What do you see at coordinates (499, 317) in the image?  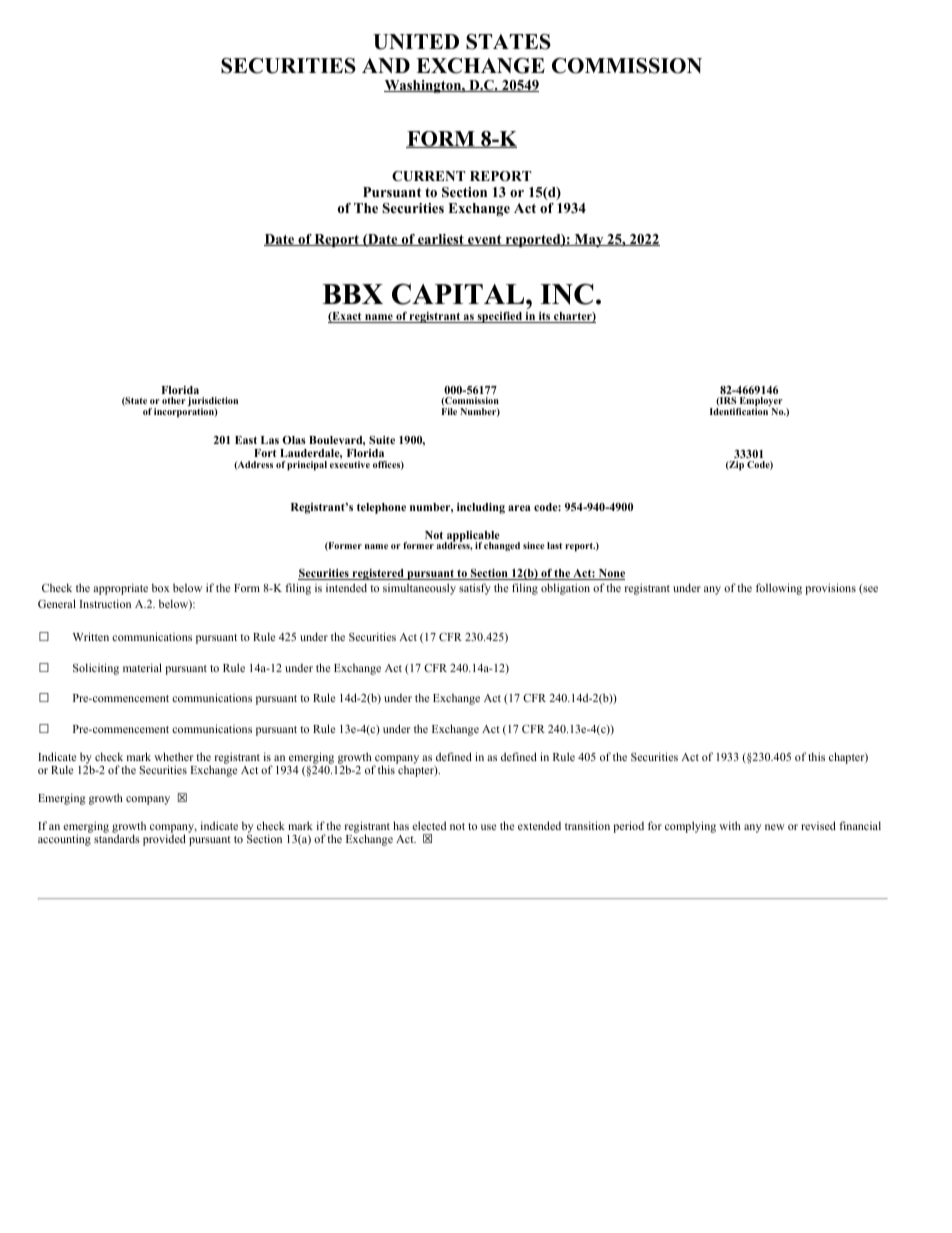 I see `specified` at bounding box center [499, 317].
